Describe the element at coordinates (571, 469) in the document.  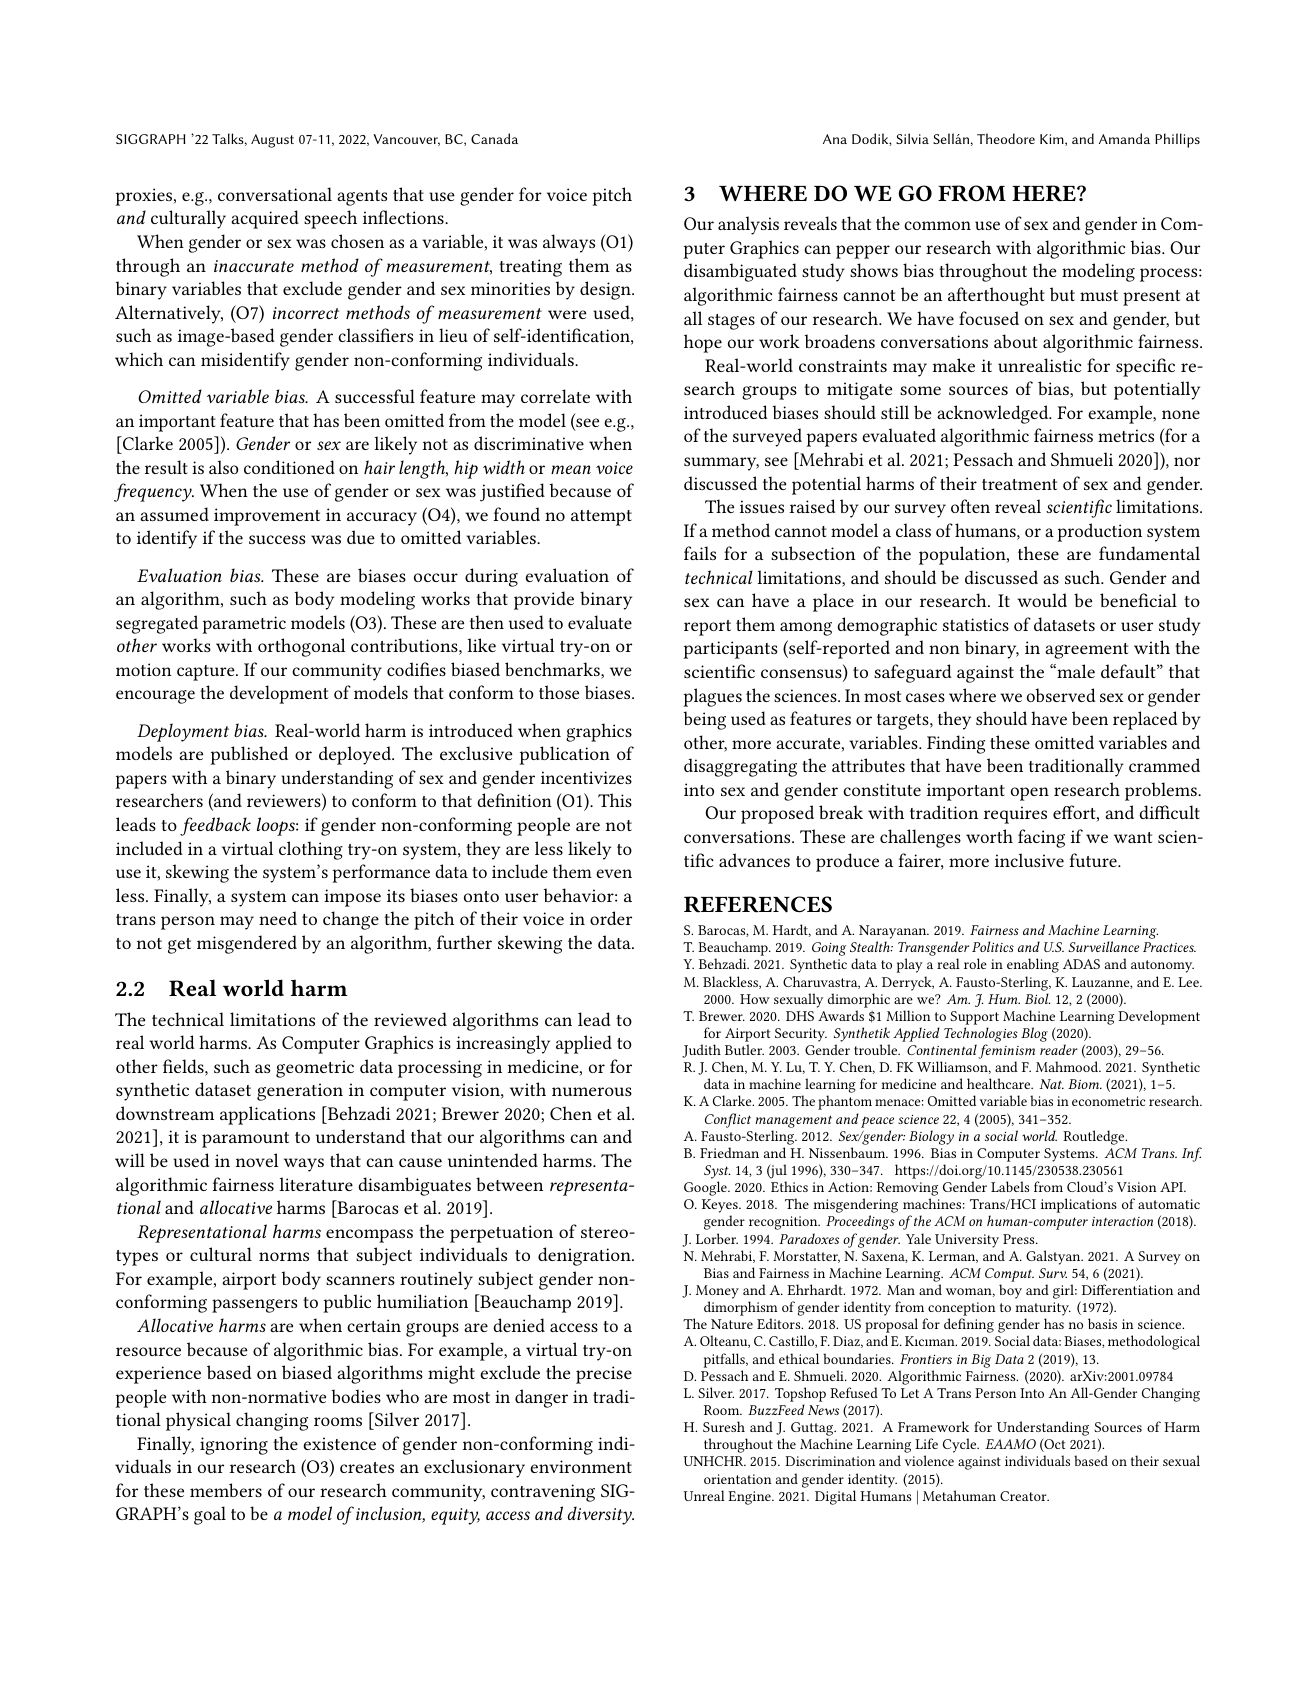
I see `mean` at that location.
